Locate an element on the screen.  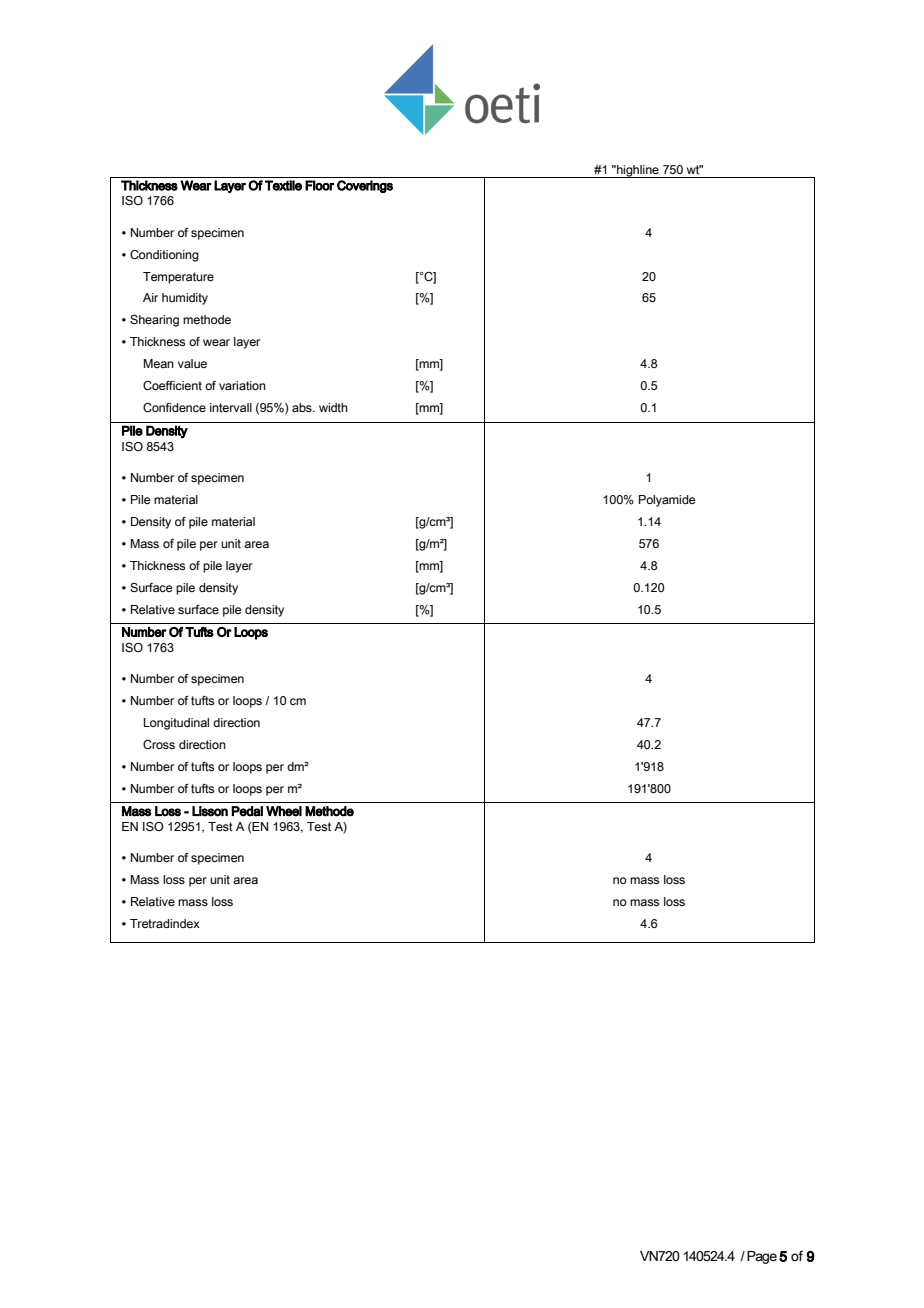
width is located at coordinates (333, 407).
